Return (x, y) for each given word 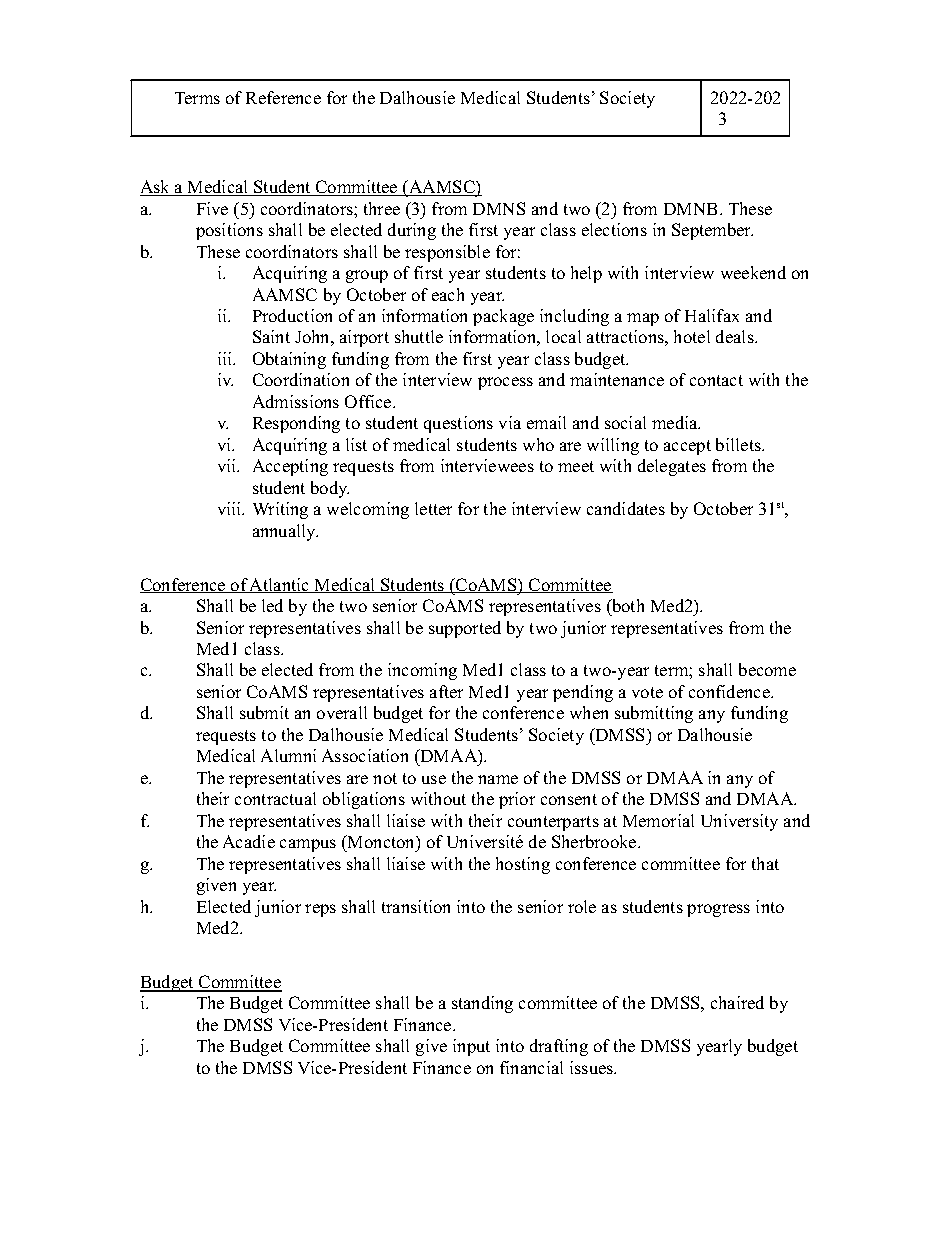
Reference (283, 97)
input (471, 1047)
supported (465, 629)
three (382, 208)
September (712, 231)
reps (320, 910)
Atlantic (280, 585)
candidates (626, 508)
